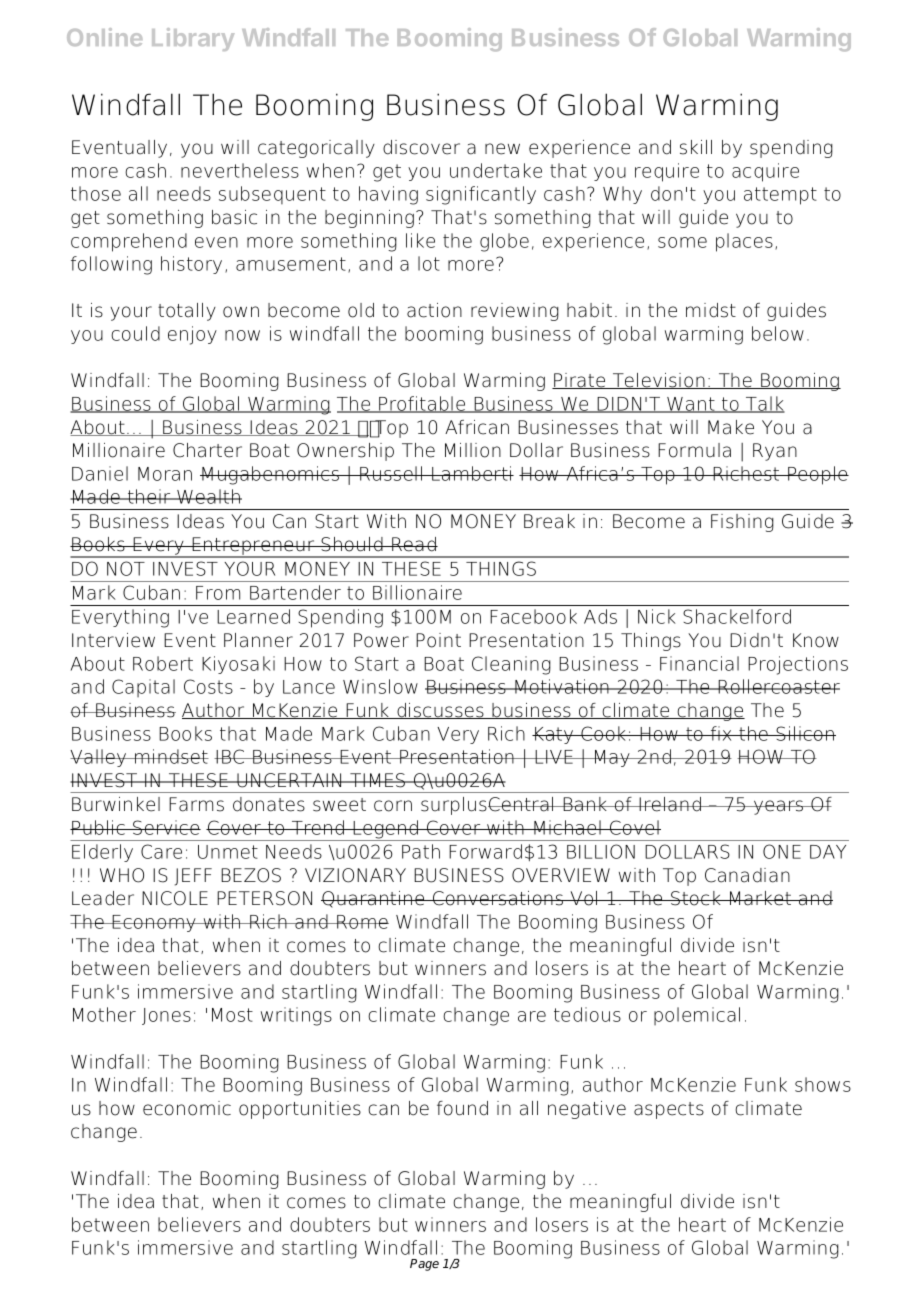  Describe the element at coordinates (192, 335) in the image. I see `enjoy` at that location.
